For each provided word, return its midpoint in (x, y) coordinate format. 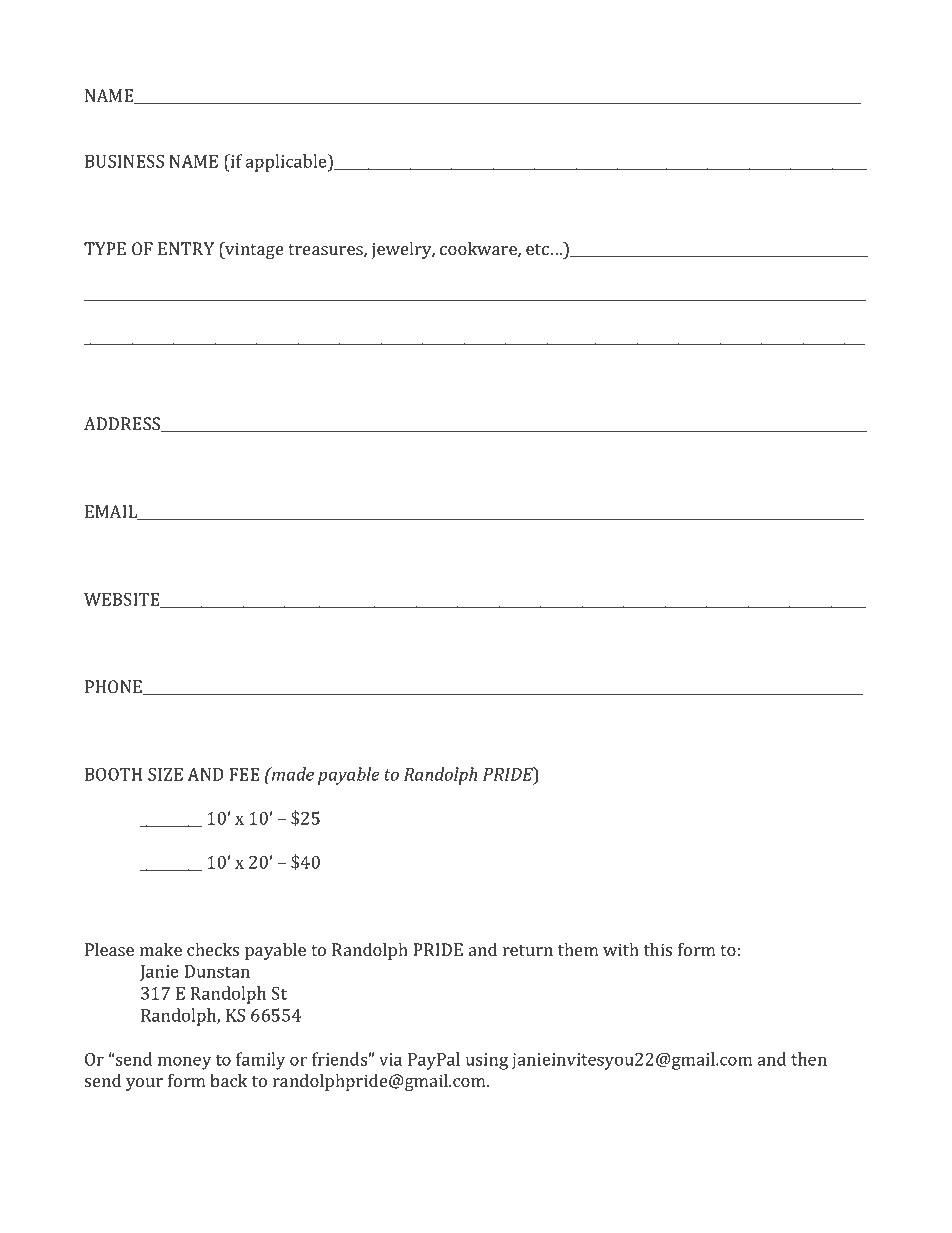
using (487, 1061)
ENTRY (186, 248)
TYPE (105, 248)
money (184, 1063)
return (528, 950)
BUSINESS (124, 161)
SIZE (165, 774)
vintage (253, 250)
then (809, 1059)
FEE (244, 774)
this (658, 949)
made (292, 774)
